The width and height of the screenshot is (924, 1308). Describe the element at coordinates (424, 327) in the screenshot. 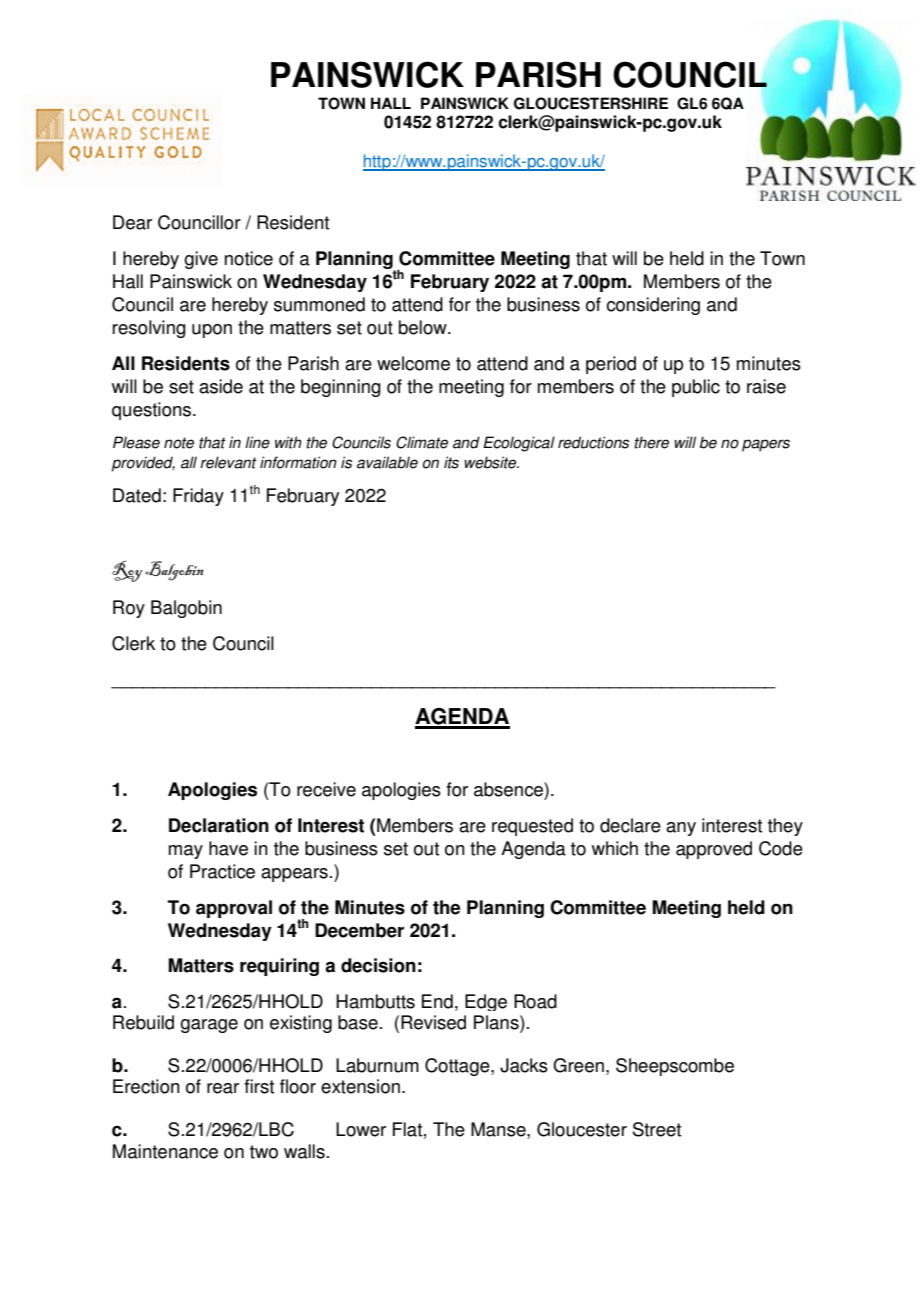

I see `below` at that location.
